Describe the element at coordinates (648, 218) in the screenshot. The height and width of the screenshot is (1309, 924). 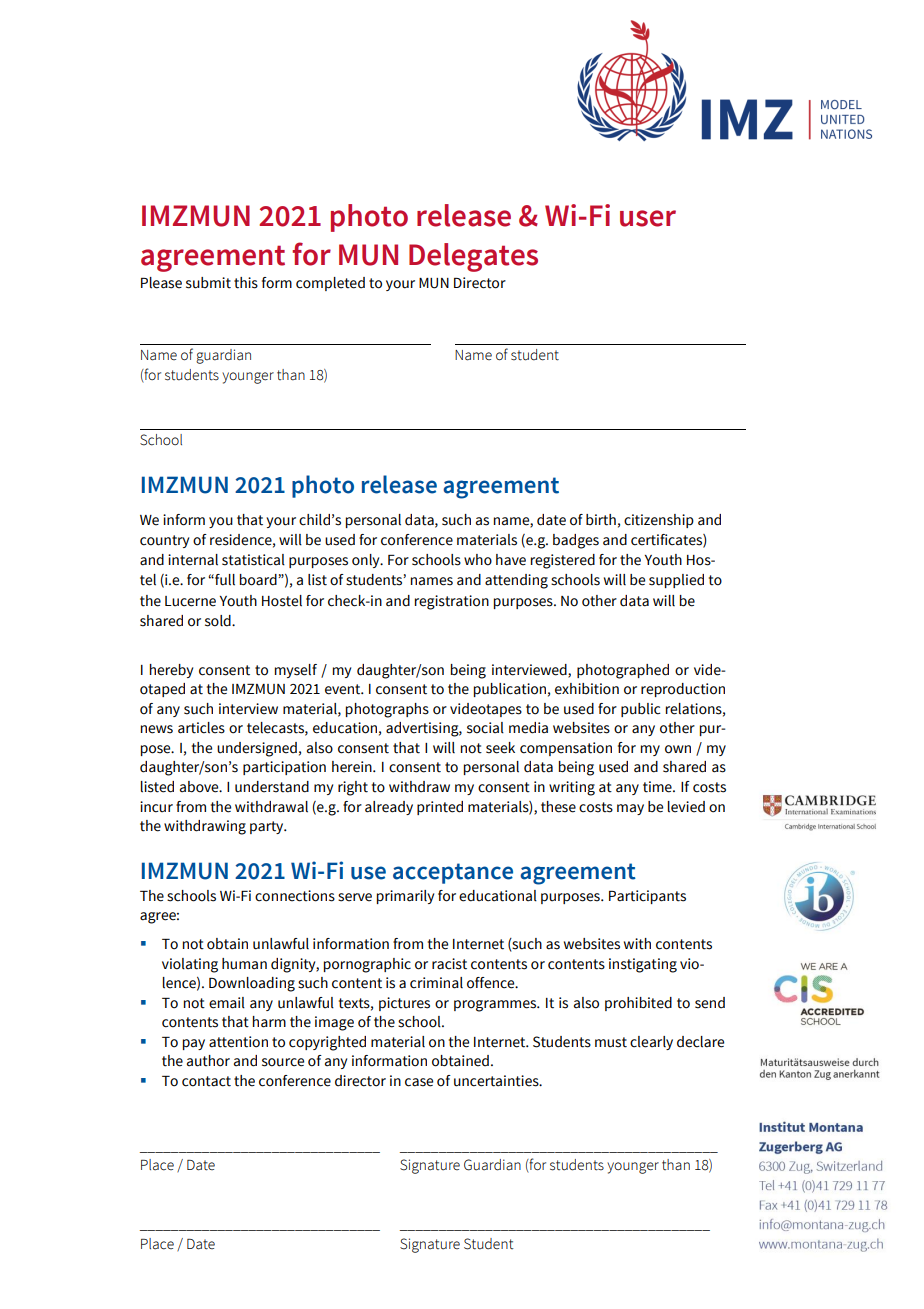
I see `user` at that location.
